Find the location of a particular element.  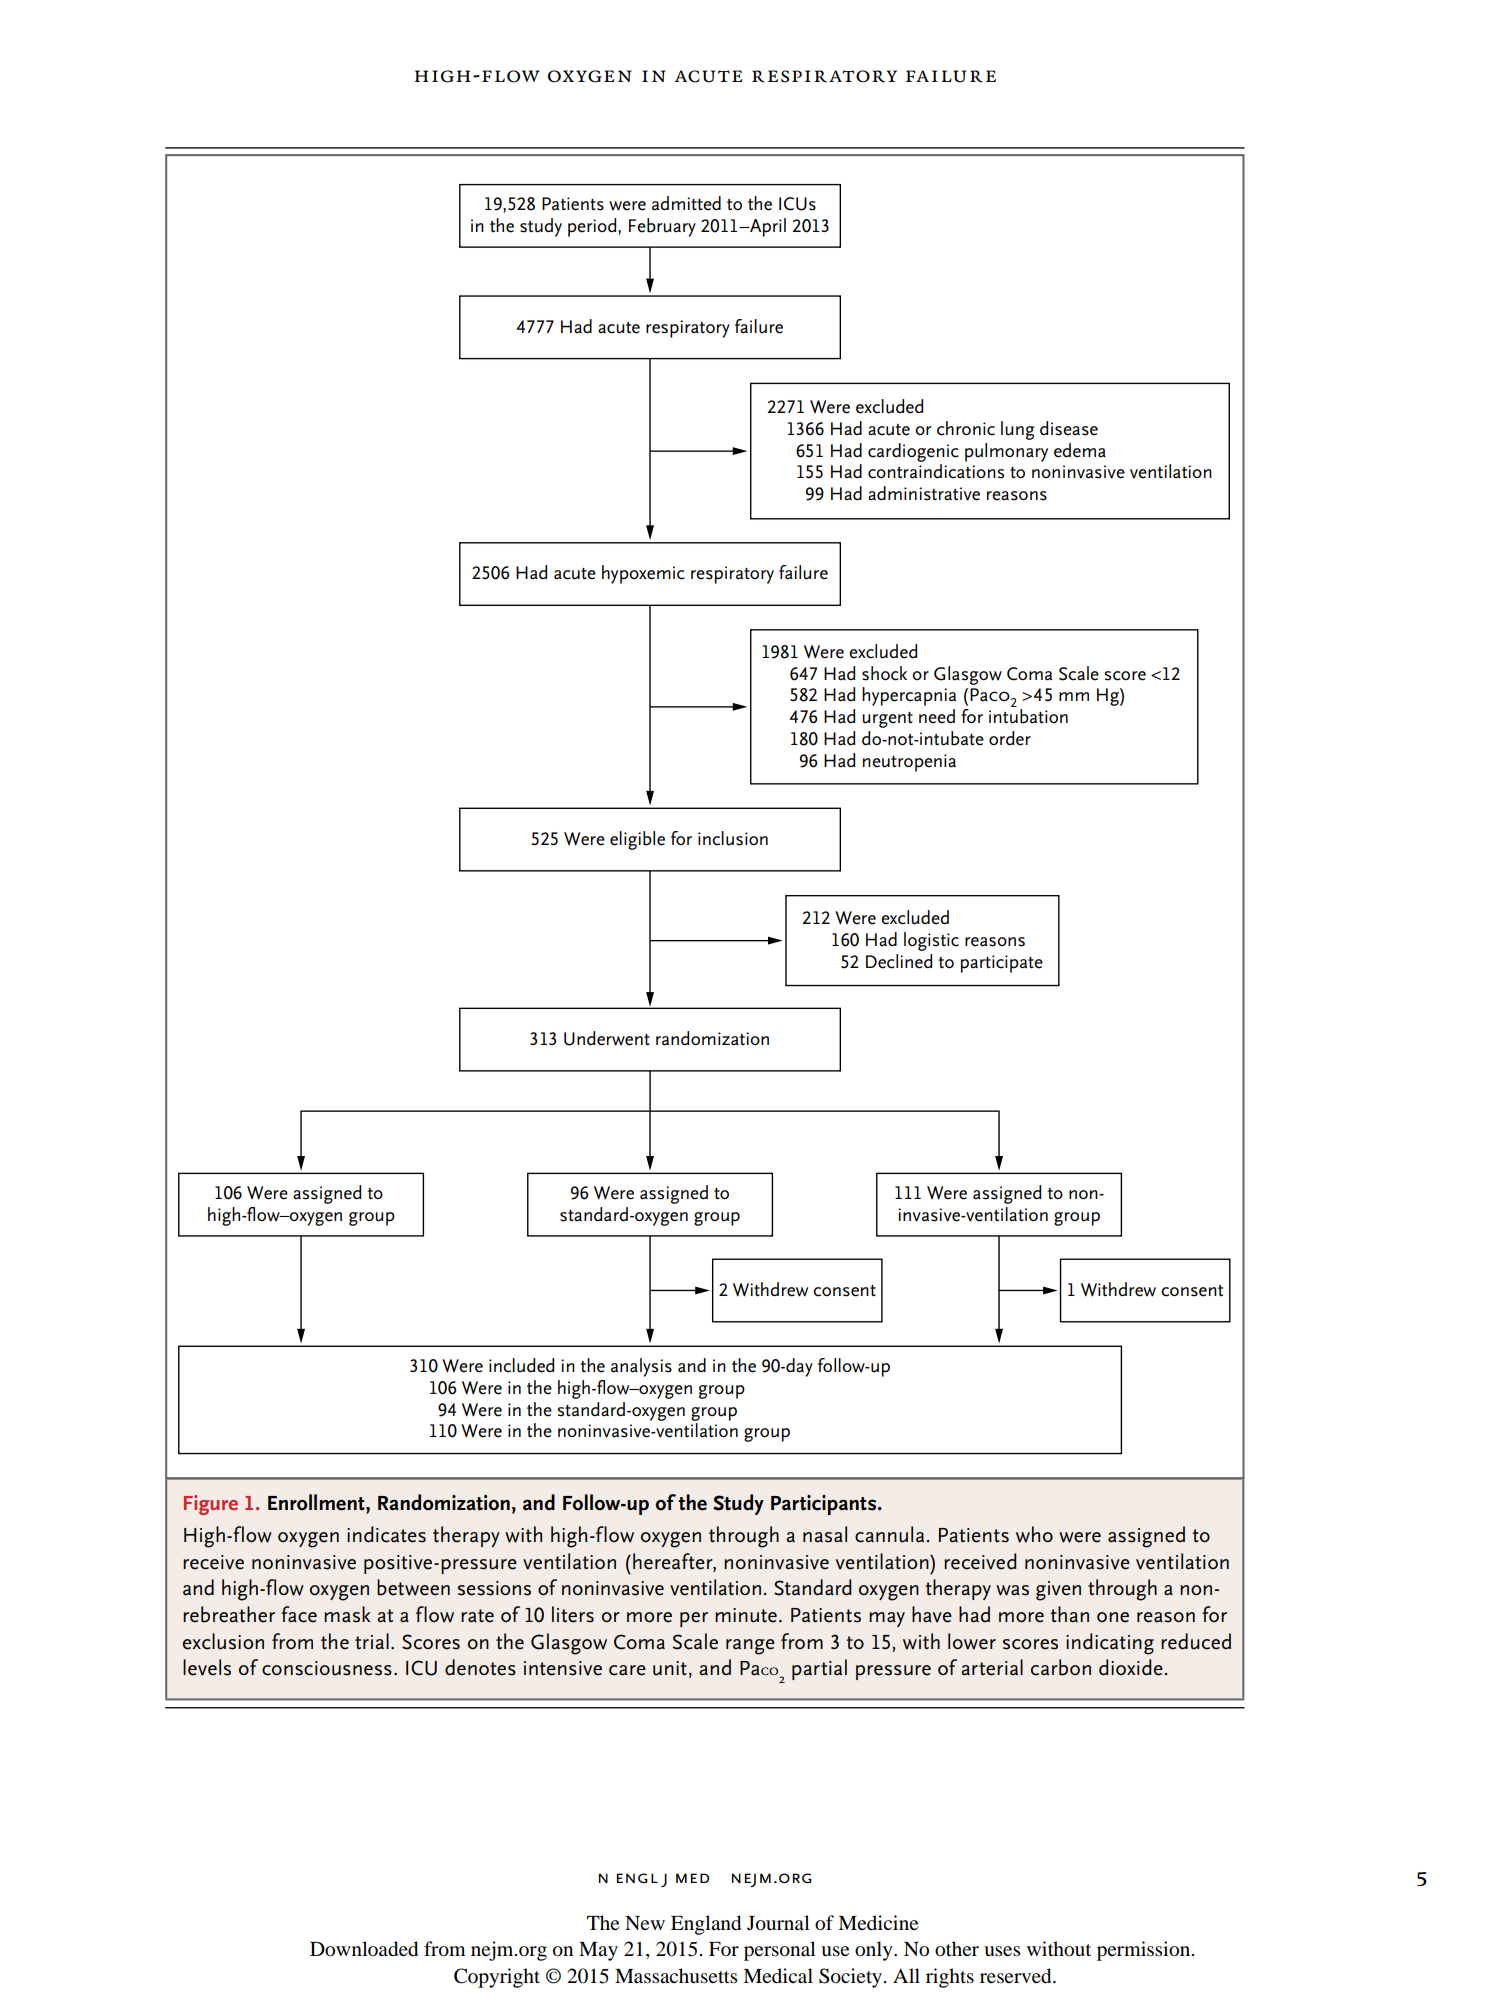

intubation is located at coordinates (1028, 716).
